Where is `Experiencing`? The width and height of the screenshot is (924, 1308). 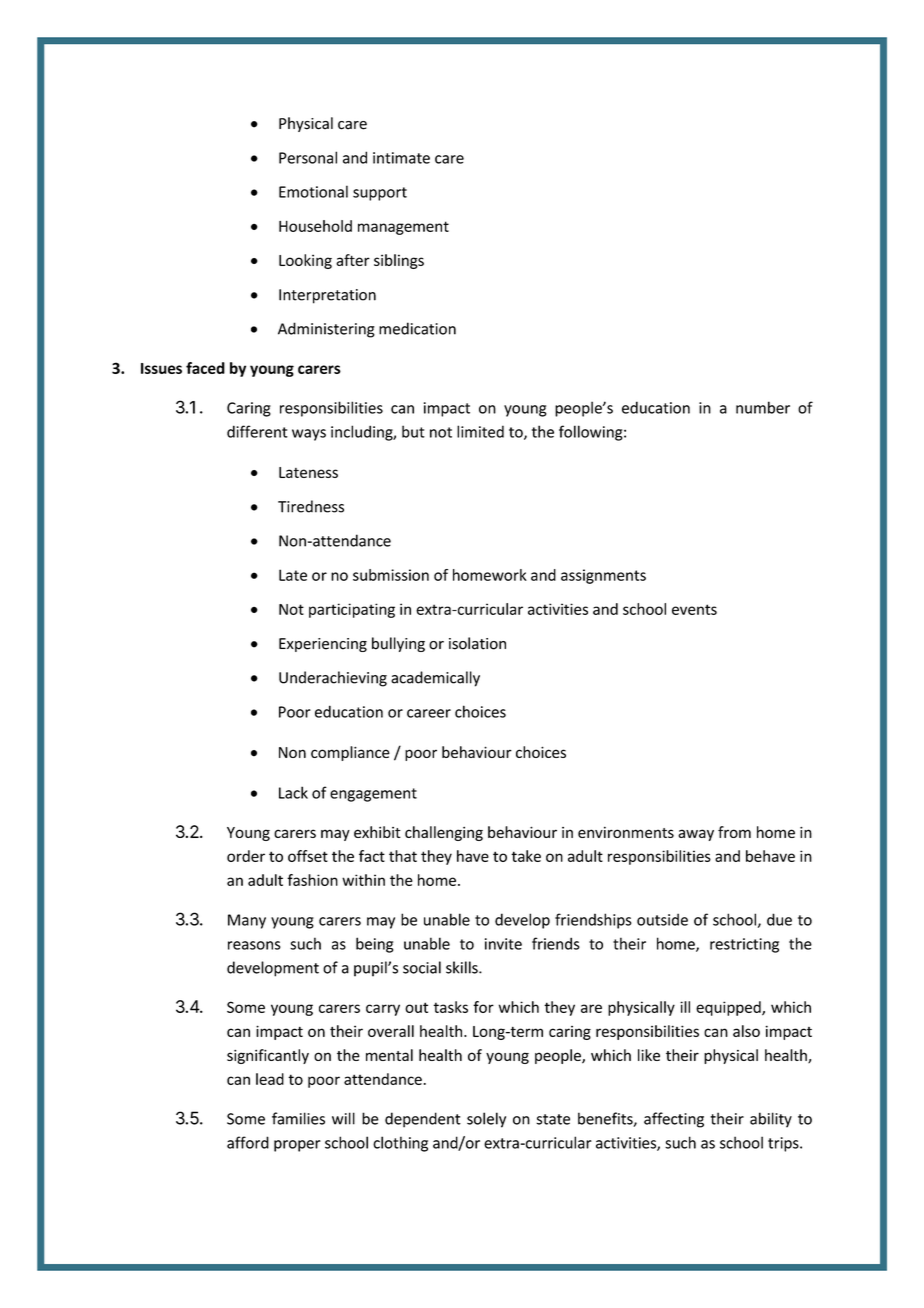
Experiencing is located at coordinates (323, 645).
